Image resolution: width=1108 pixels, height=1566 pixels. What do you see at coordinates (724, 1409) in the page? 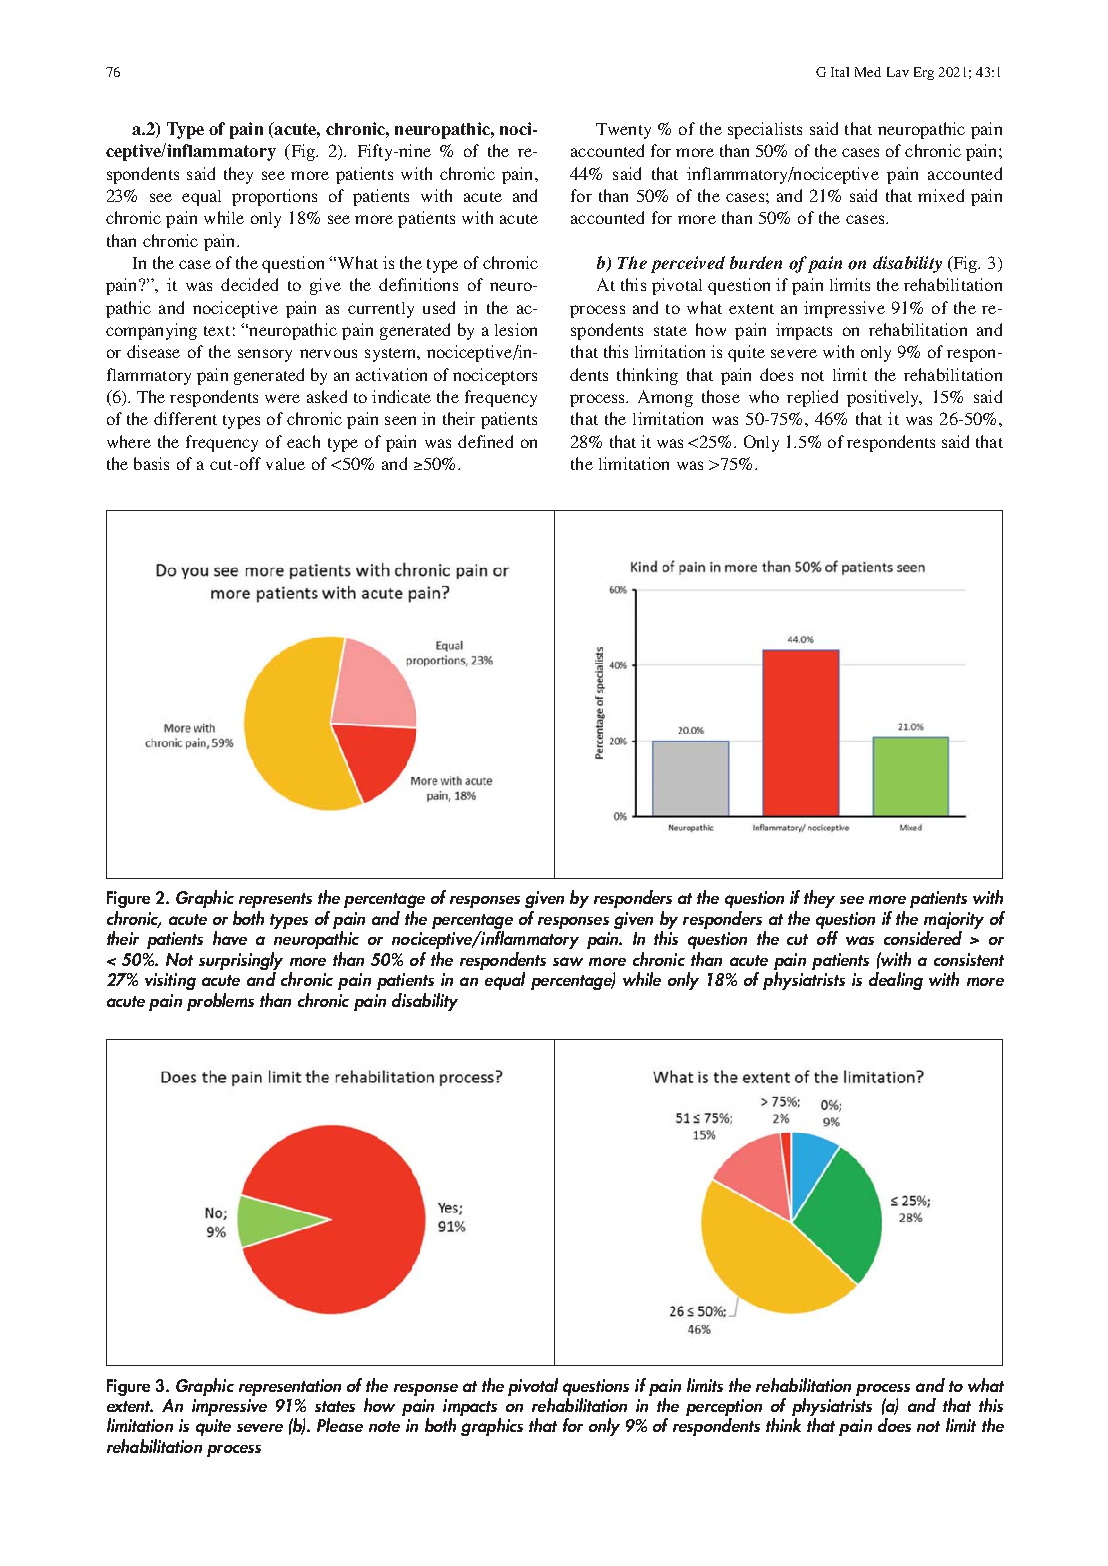
I see `perception` at bounding box center [724, 1409].
